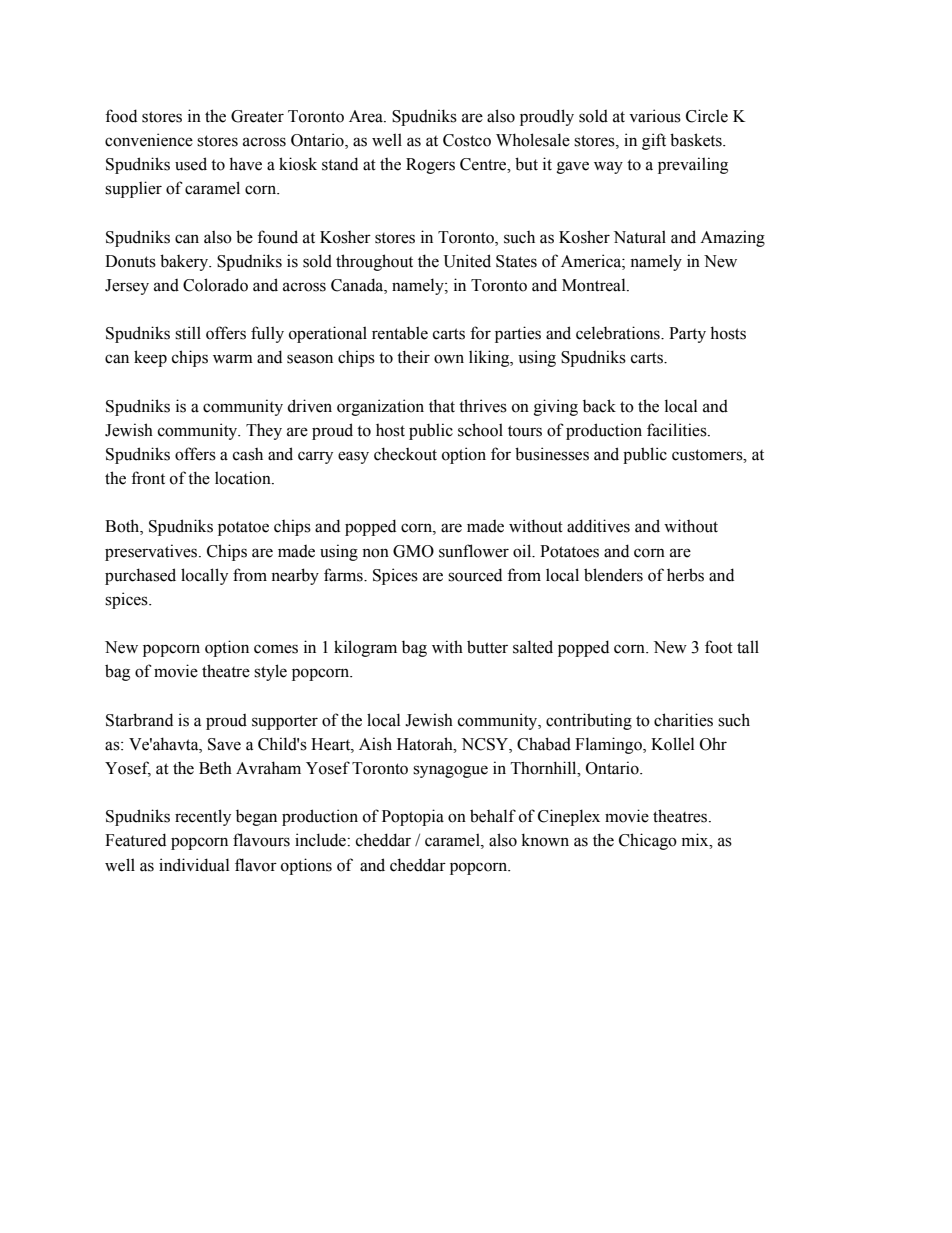  I want to click on location, so click(244, 478).
